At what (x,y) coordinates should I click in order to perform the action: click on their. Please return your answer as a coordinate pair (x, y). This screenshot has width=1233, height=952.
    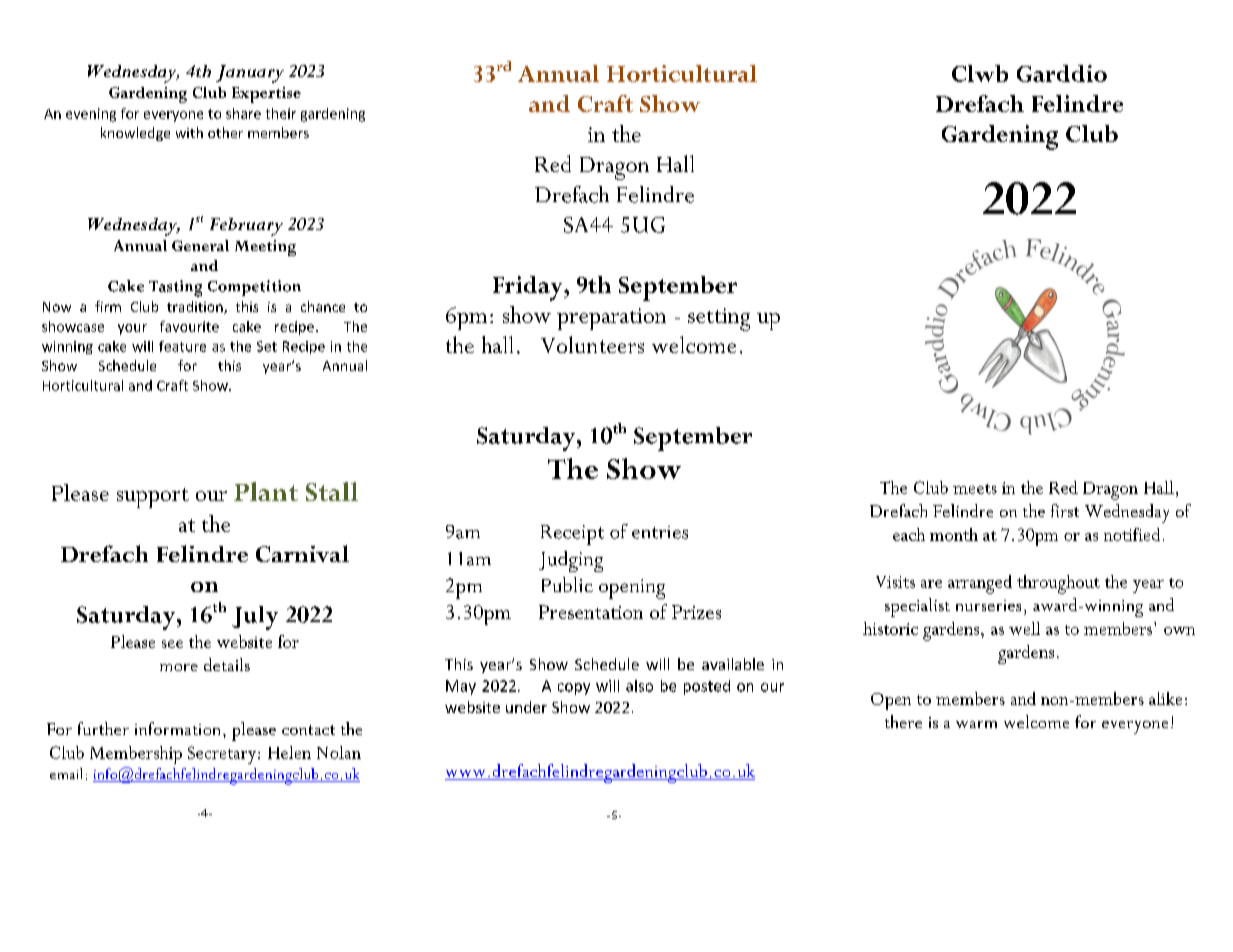
    Looking at the image, I should click on (281, 113).
